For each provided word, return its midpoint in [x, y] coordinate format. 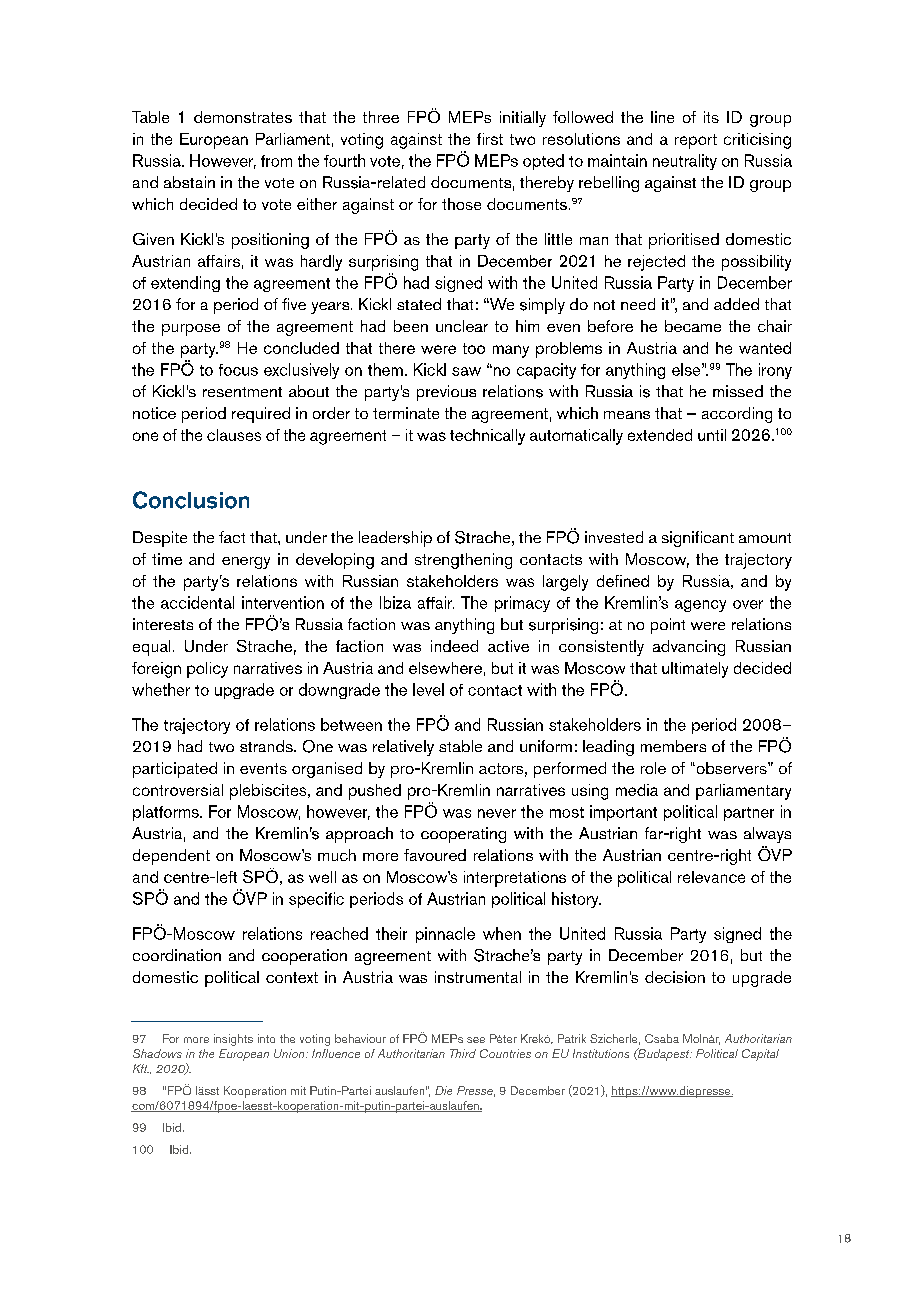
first [490, 139]
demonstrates [243, 117]
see [476, 1040]
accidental [197, 602]
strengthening [463, 561]
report [696, 141]
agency [700, 606]
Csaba [662, 1038]
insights [233, 1040]
